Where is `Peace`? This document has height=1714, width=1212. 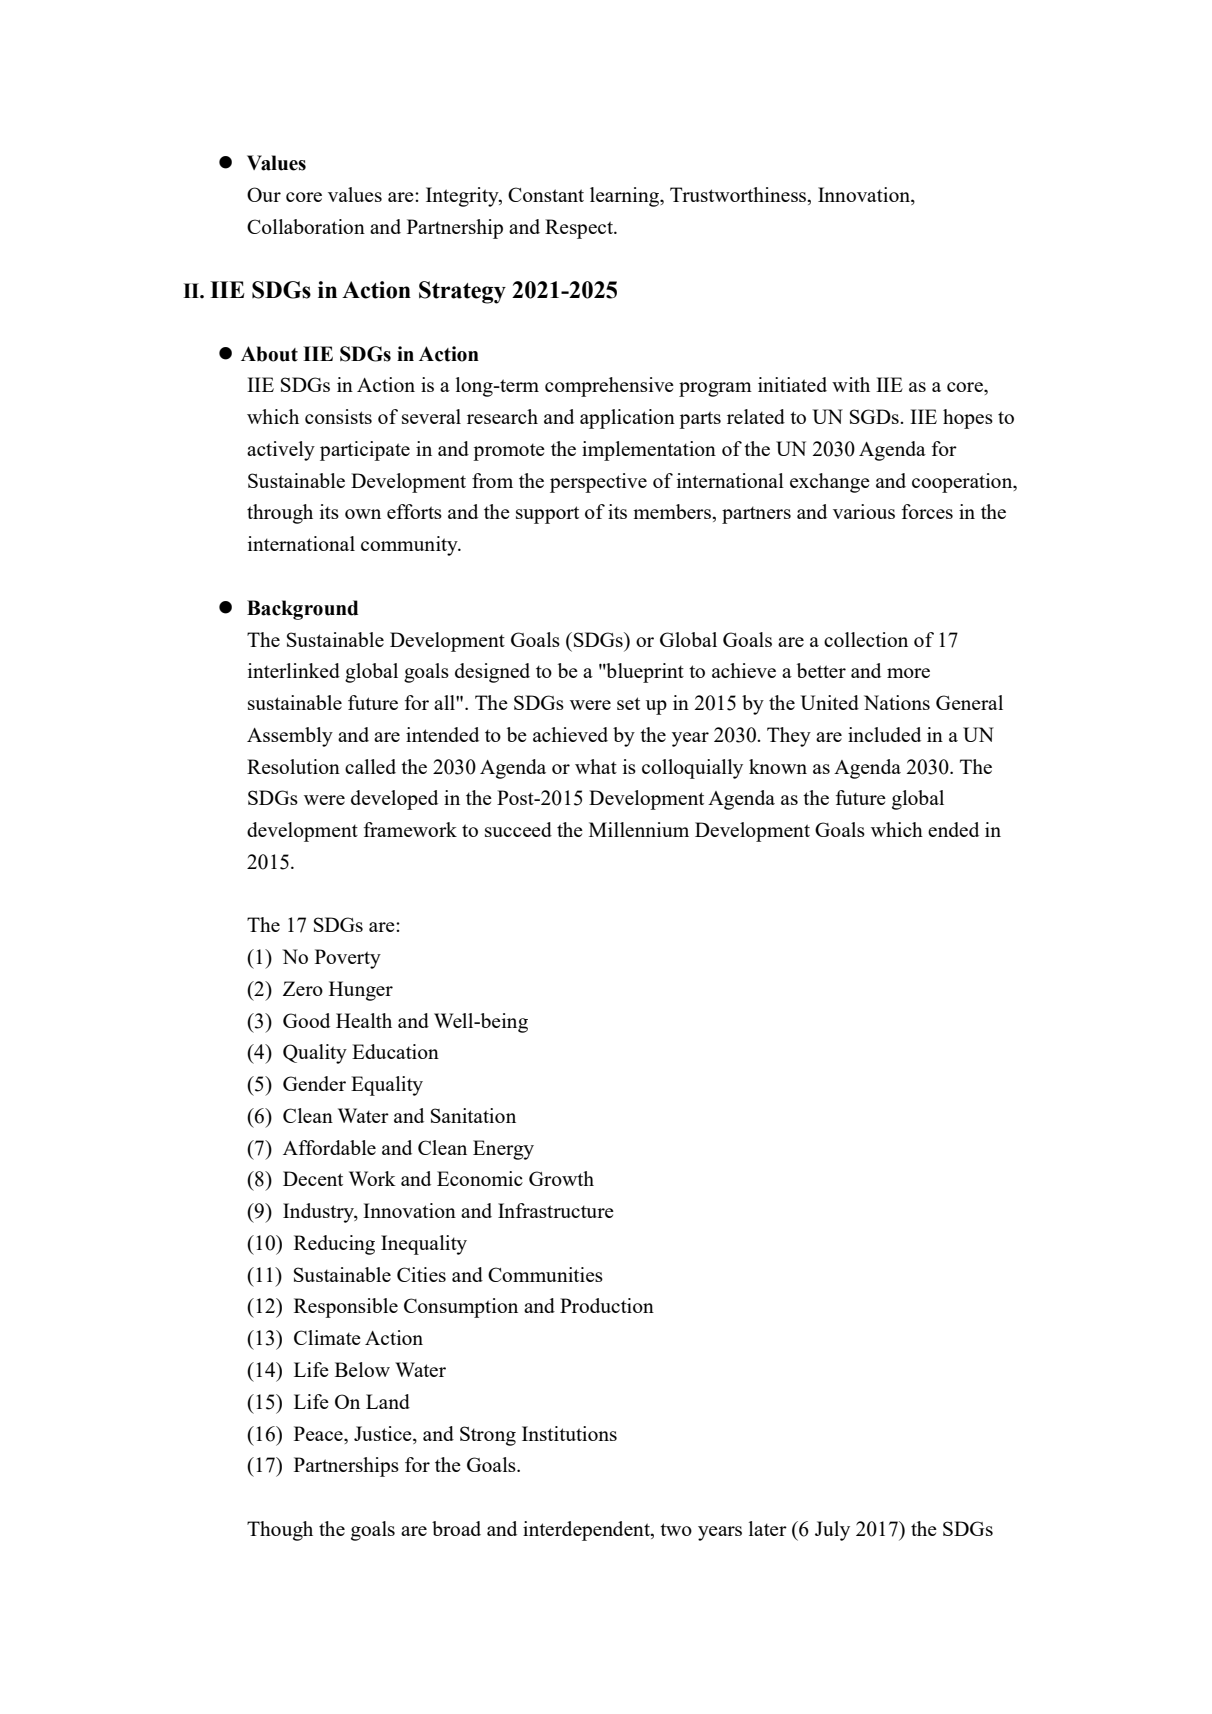
Peace is located at coordinates (319, 1433).
